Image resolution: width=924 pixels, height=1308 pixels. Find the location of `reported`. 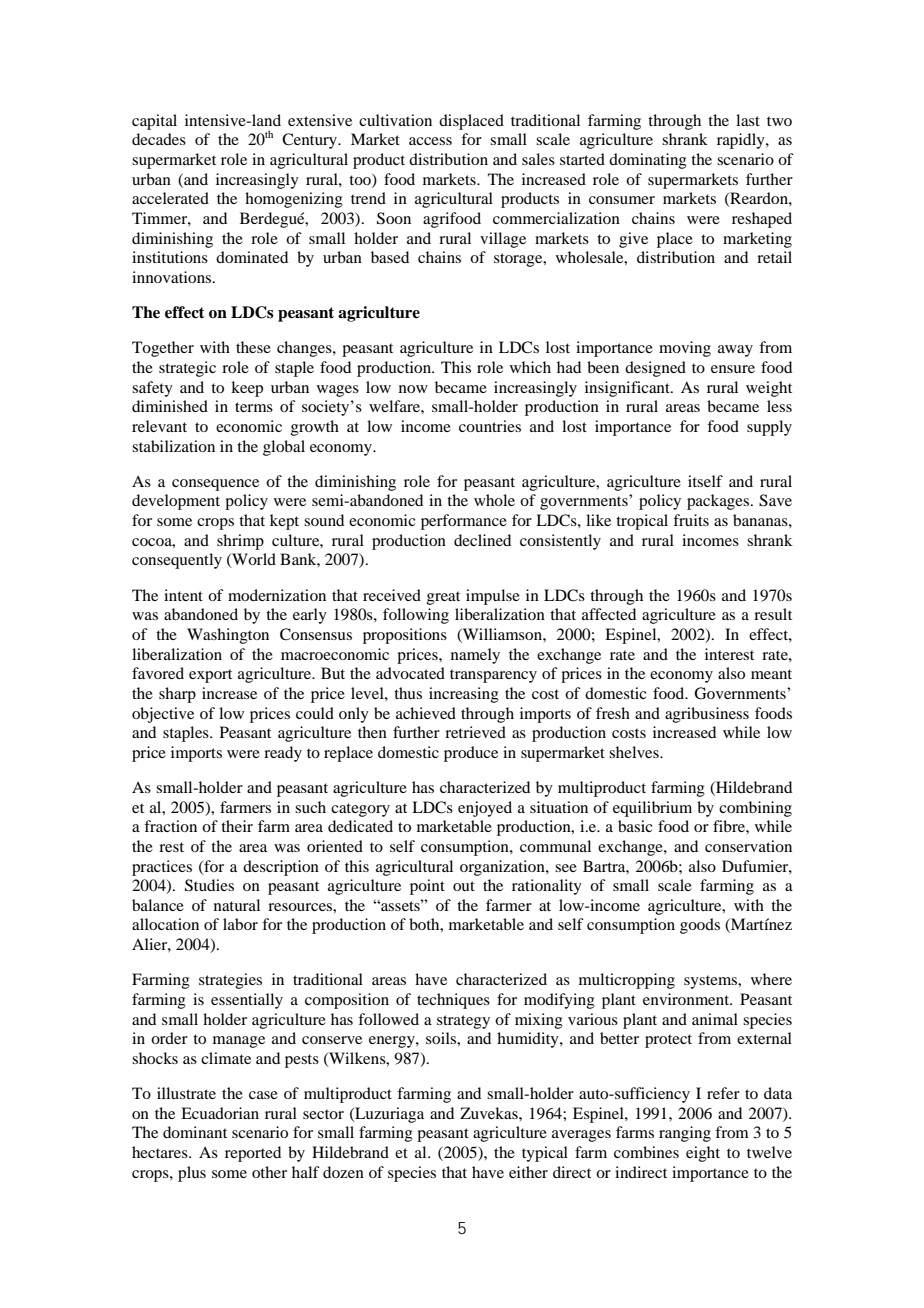

reported is located at coordinates (253, 1154).
